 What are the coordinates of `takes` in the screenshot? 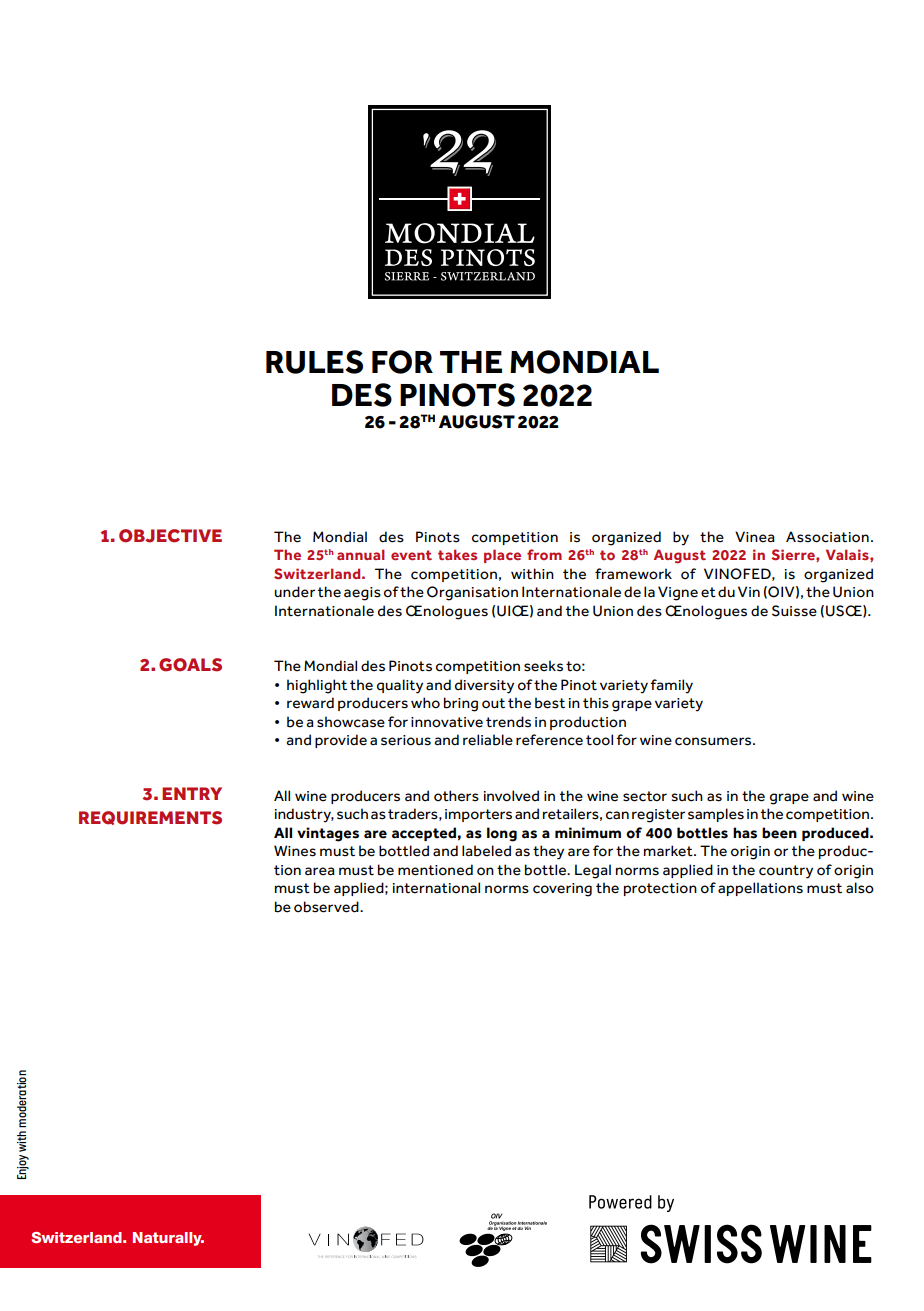 It's located at (457, 554).
